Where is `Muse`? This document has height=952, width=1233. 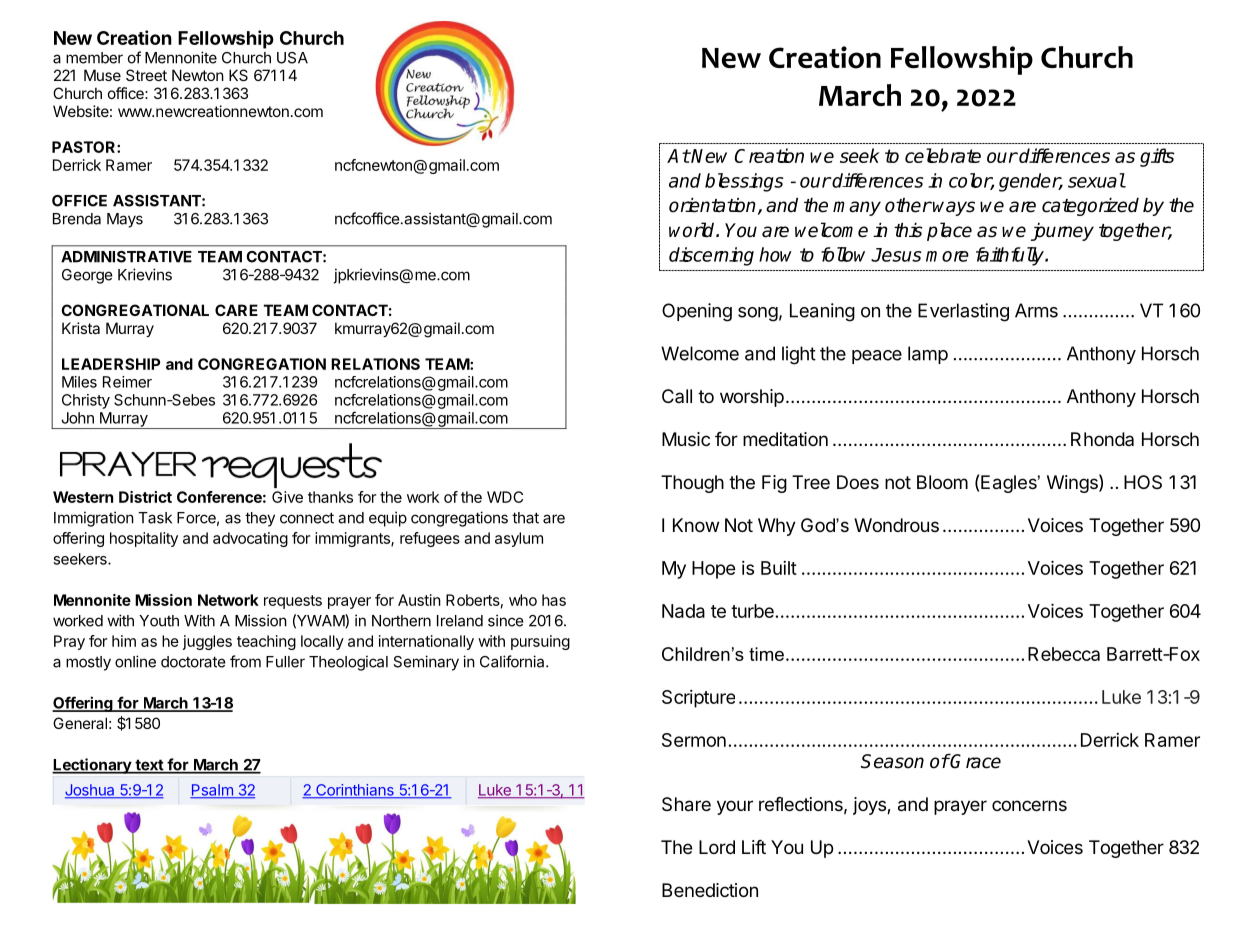
Muse is located at coordinates (102, 75).
